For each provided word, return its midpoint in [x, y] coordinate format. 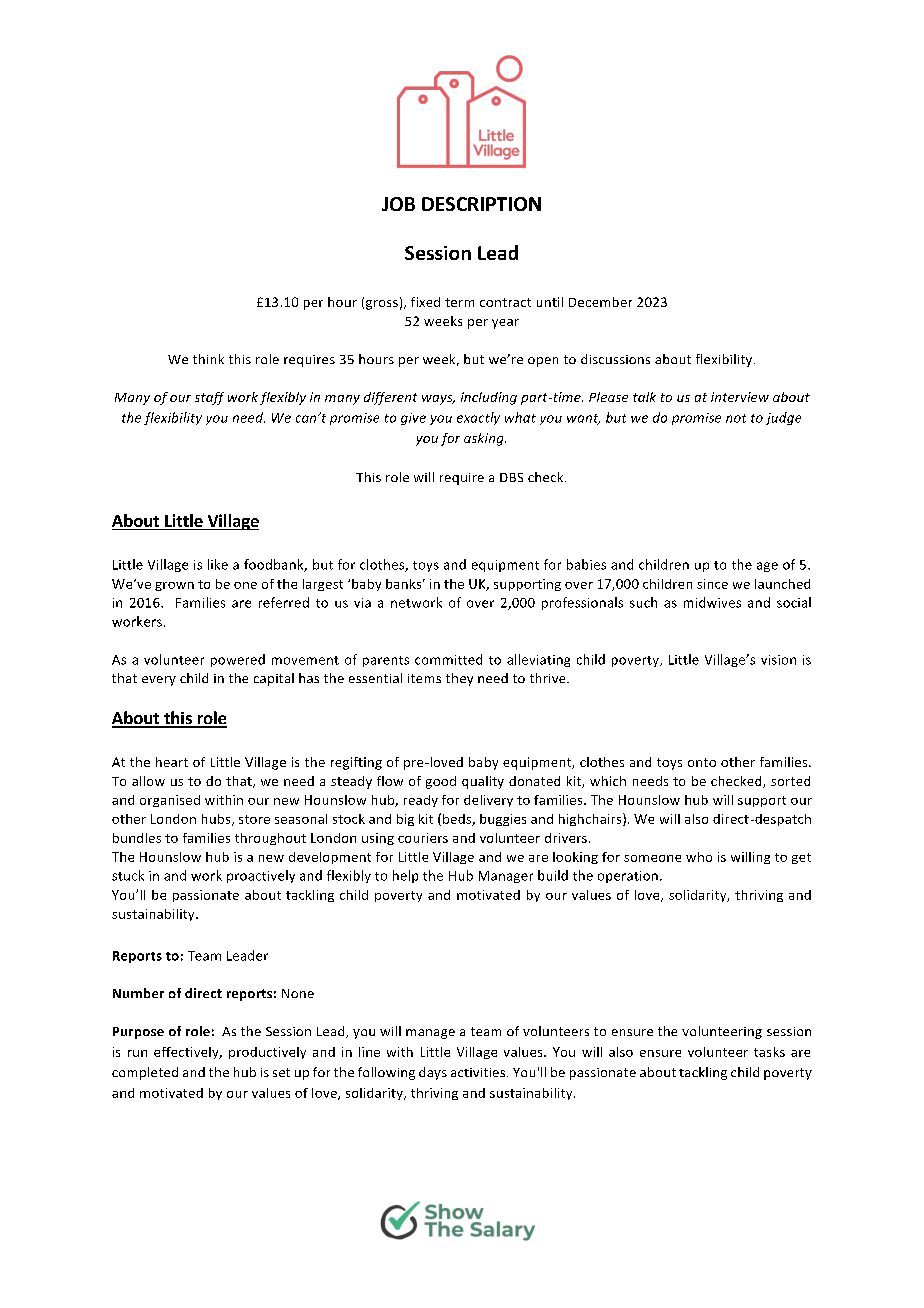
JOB [398, 204]
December [600, 302]
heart [172, 762]
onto [702, 762]
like [218, 564]
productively [267, 1053]
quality [483, 782]
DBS [511, 477]
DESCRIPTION [481, 204]
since [712, 584]
